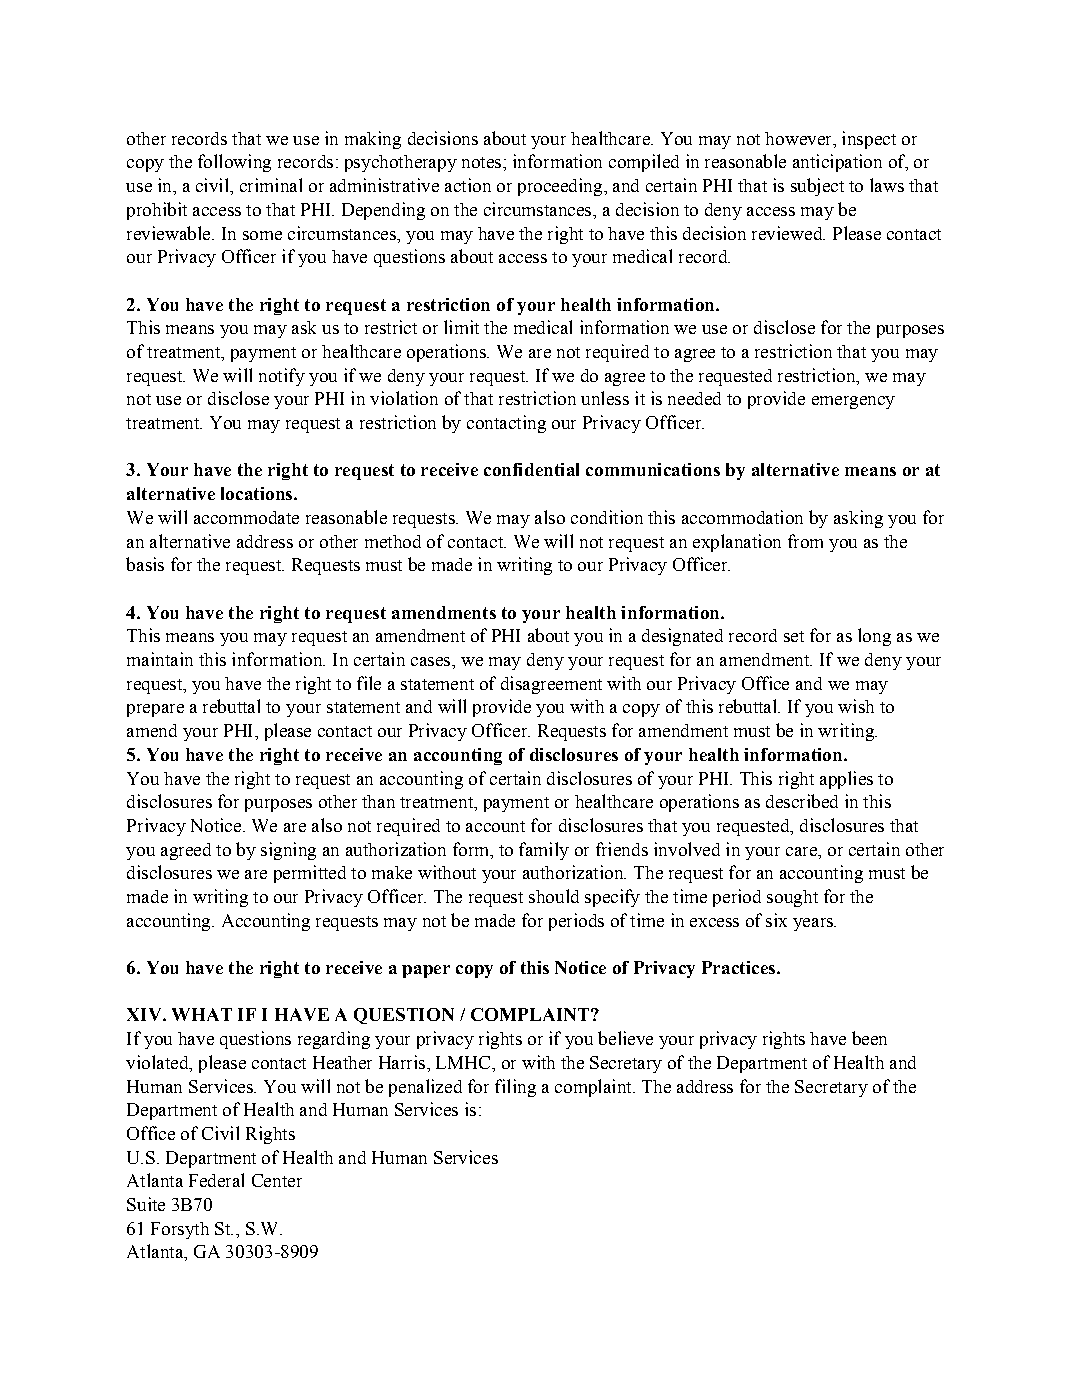 The width and height of the image is (1074, 1390). What do you see at coordinates (856, 706) in the image?
I see `wish` at bounding box center [856, 706].
